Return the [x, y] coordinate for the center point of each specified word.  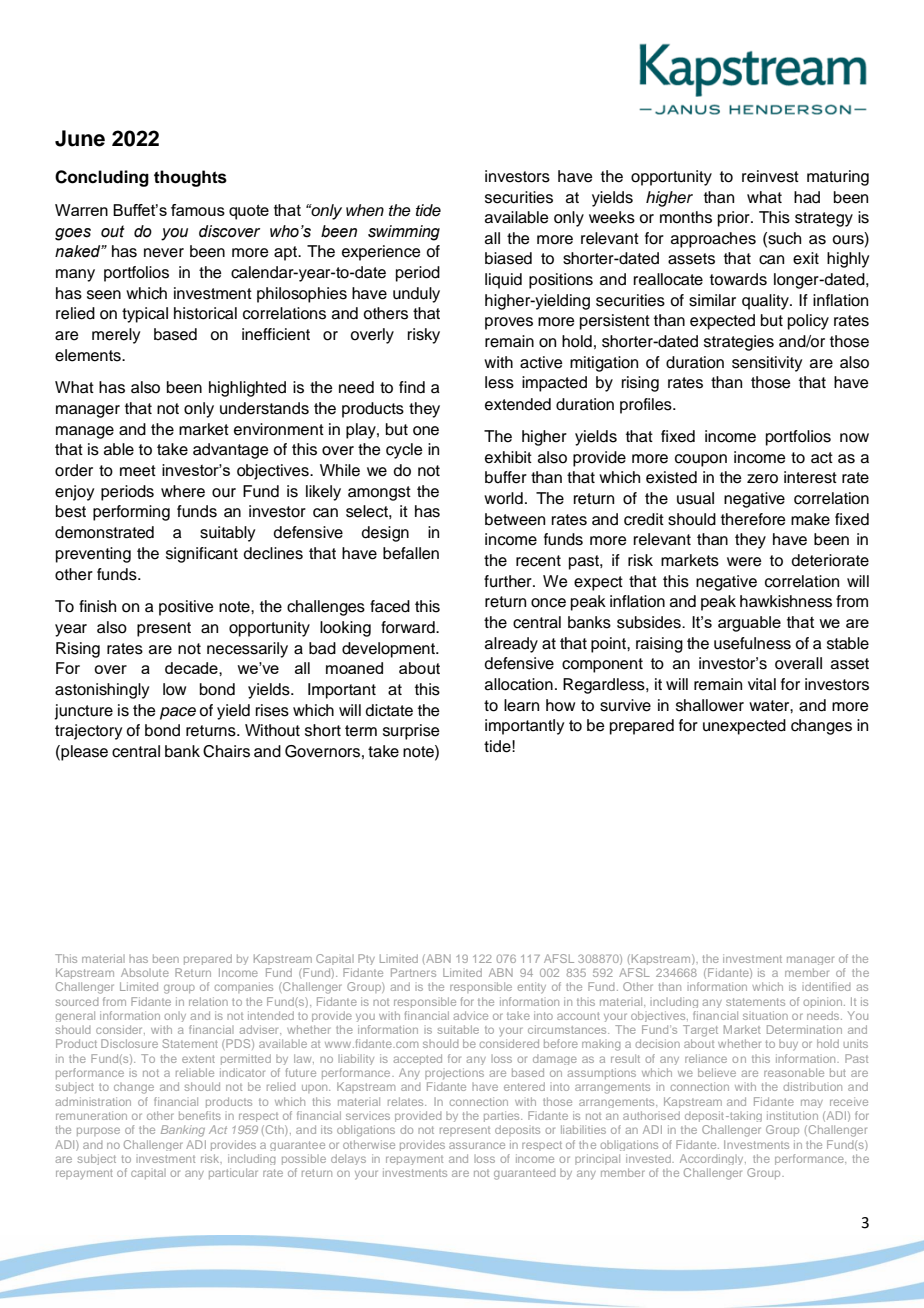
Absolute [145, 972]
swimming [404, 233]
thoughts [190, 178]
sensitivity [767, 364]
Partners [413, 972]
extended [518, 404]
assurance [477, 1145]
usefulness [752, 643]
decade [192, 668]
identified [826, 986]
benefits [200, 1115]
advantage [231, 451]
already [511, 645]
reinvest [770, 176]
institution [792, 1115]
